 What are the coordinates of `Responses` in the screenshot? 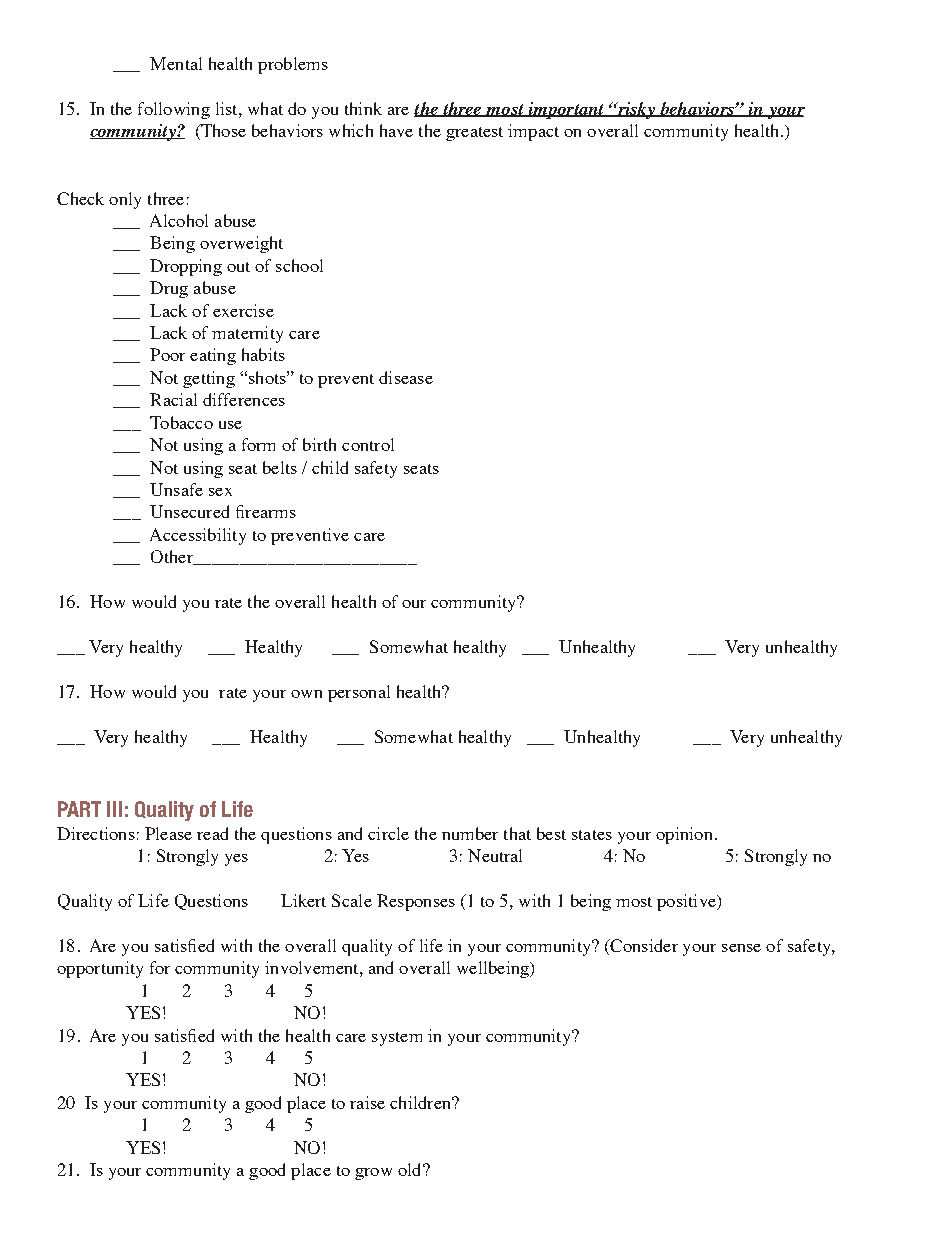 It's located at (416, 902).
